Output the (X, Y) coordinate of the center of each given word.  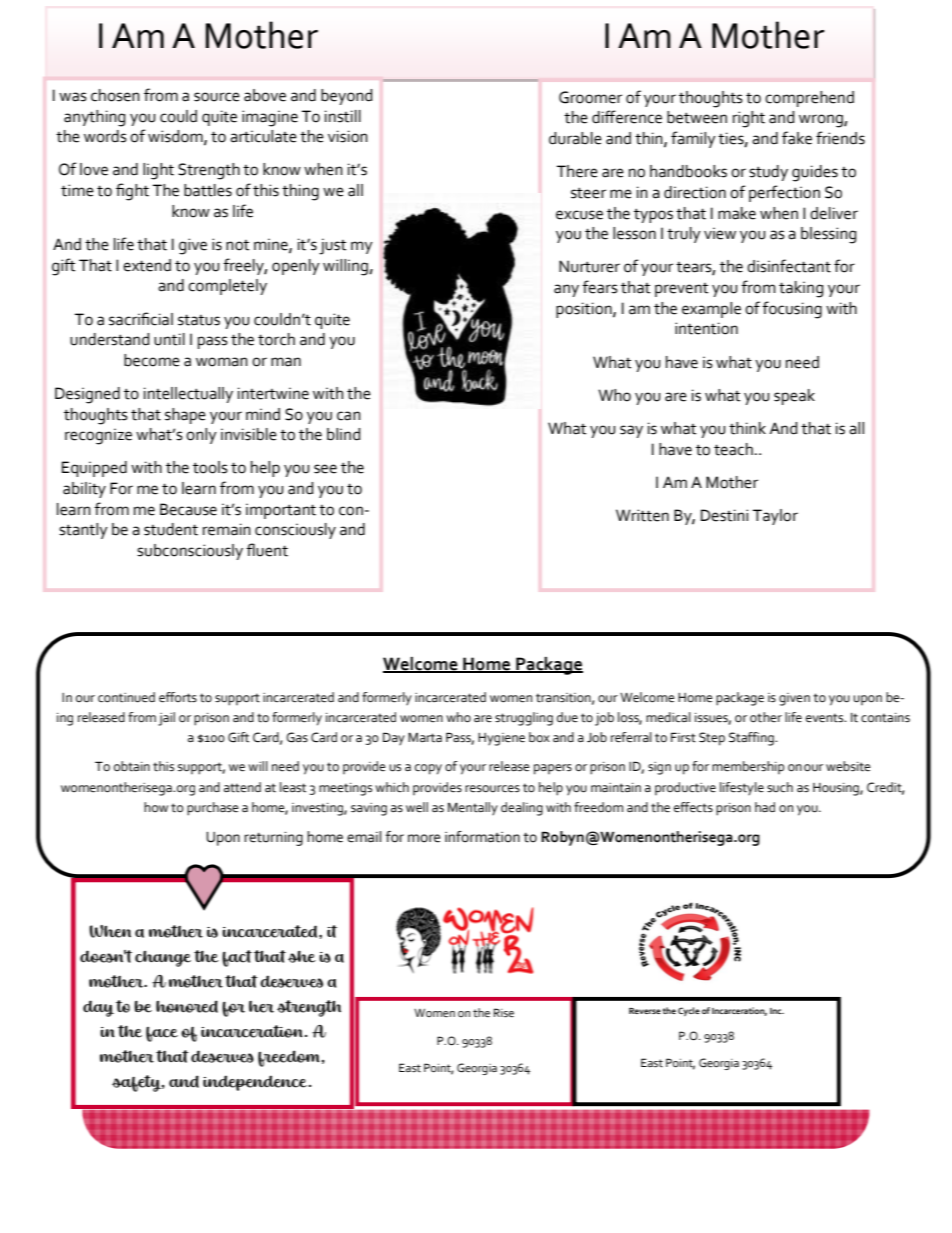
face (162, 1034)
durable (575, 138)
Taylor (775, 517)
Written (642, 515)
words (105, 136)
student (171, 529)
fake (797, 138)
